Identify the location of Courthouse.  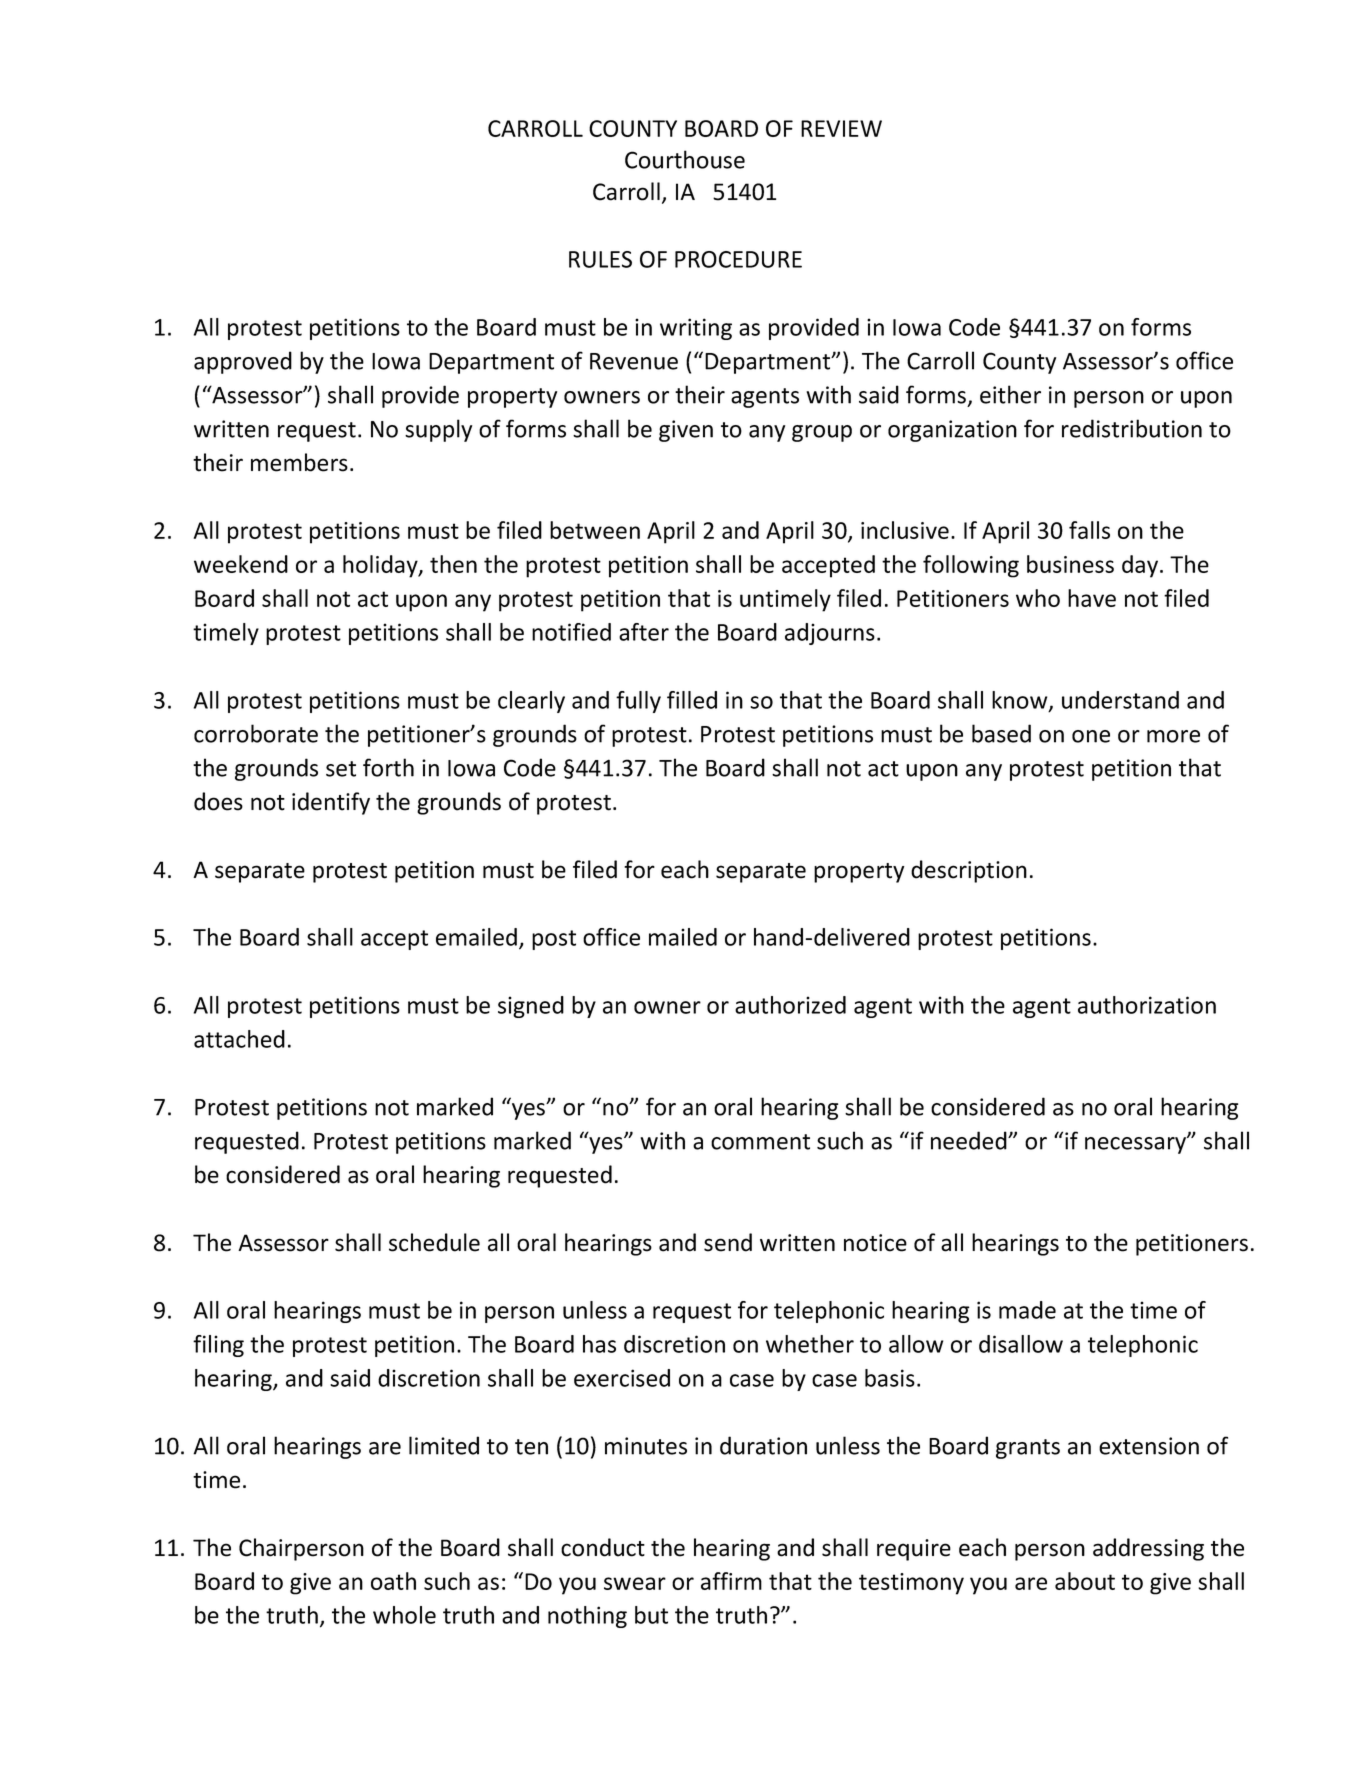
(685, 159).
